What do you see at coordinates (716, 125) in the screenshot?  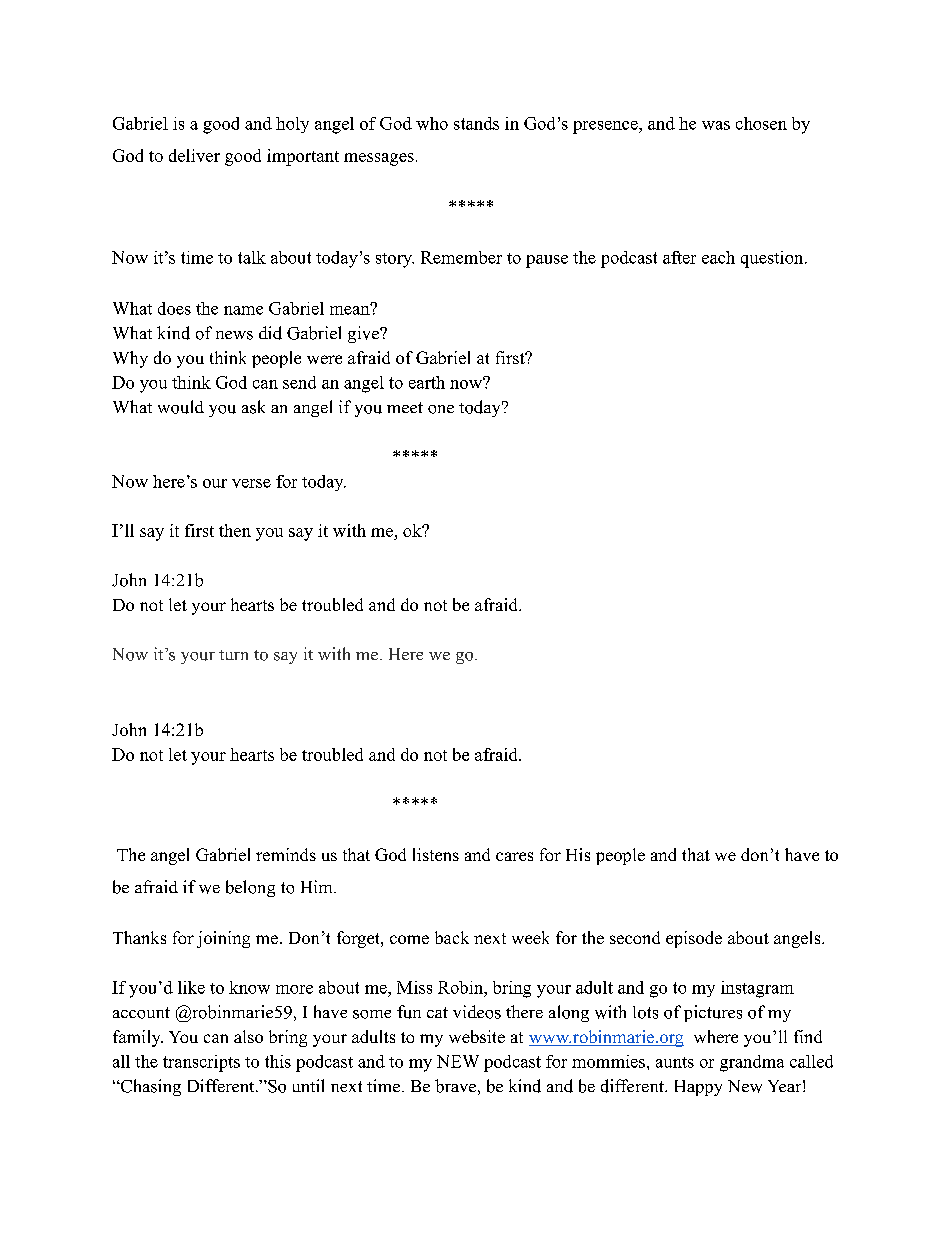 I see `was` at bounding box center [716, 125].
